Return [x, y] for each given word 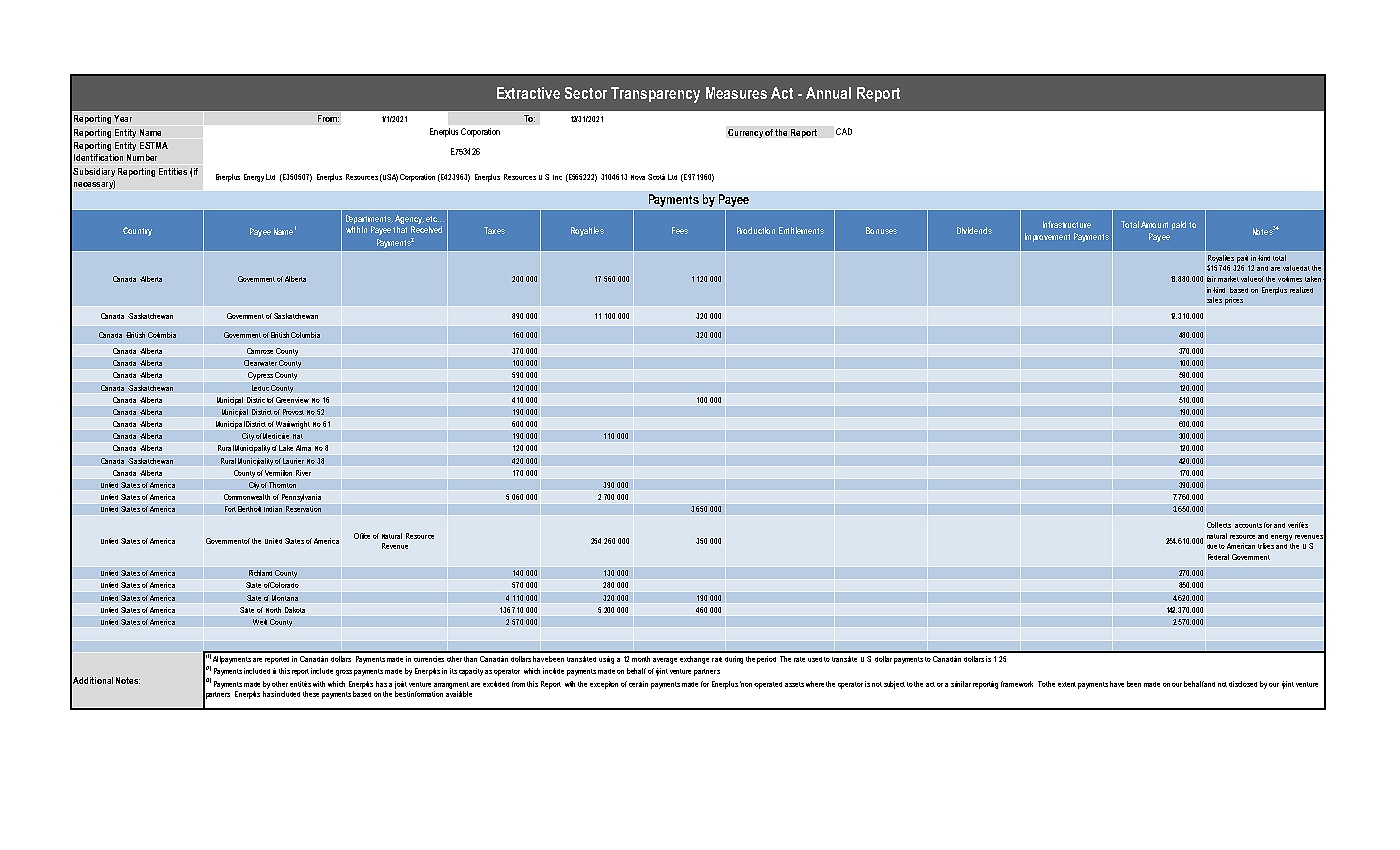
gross [344, 673]
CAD [844, 131]
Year [123, 118]
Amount [1154, 224]
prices [1234, 301]
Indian [273, 509]
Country [137, 231]
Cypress [260, 377]
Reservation [303, 509]
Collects [1219, 525]
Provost [293, 412]
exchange [694, 660]
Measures [736, 93]
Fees [680, 230]
